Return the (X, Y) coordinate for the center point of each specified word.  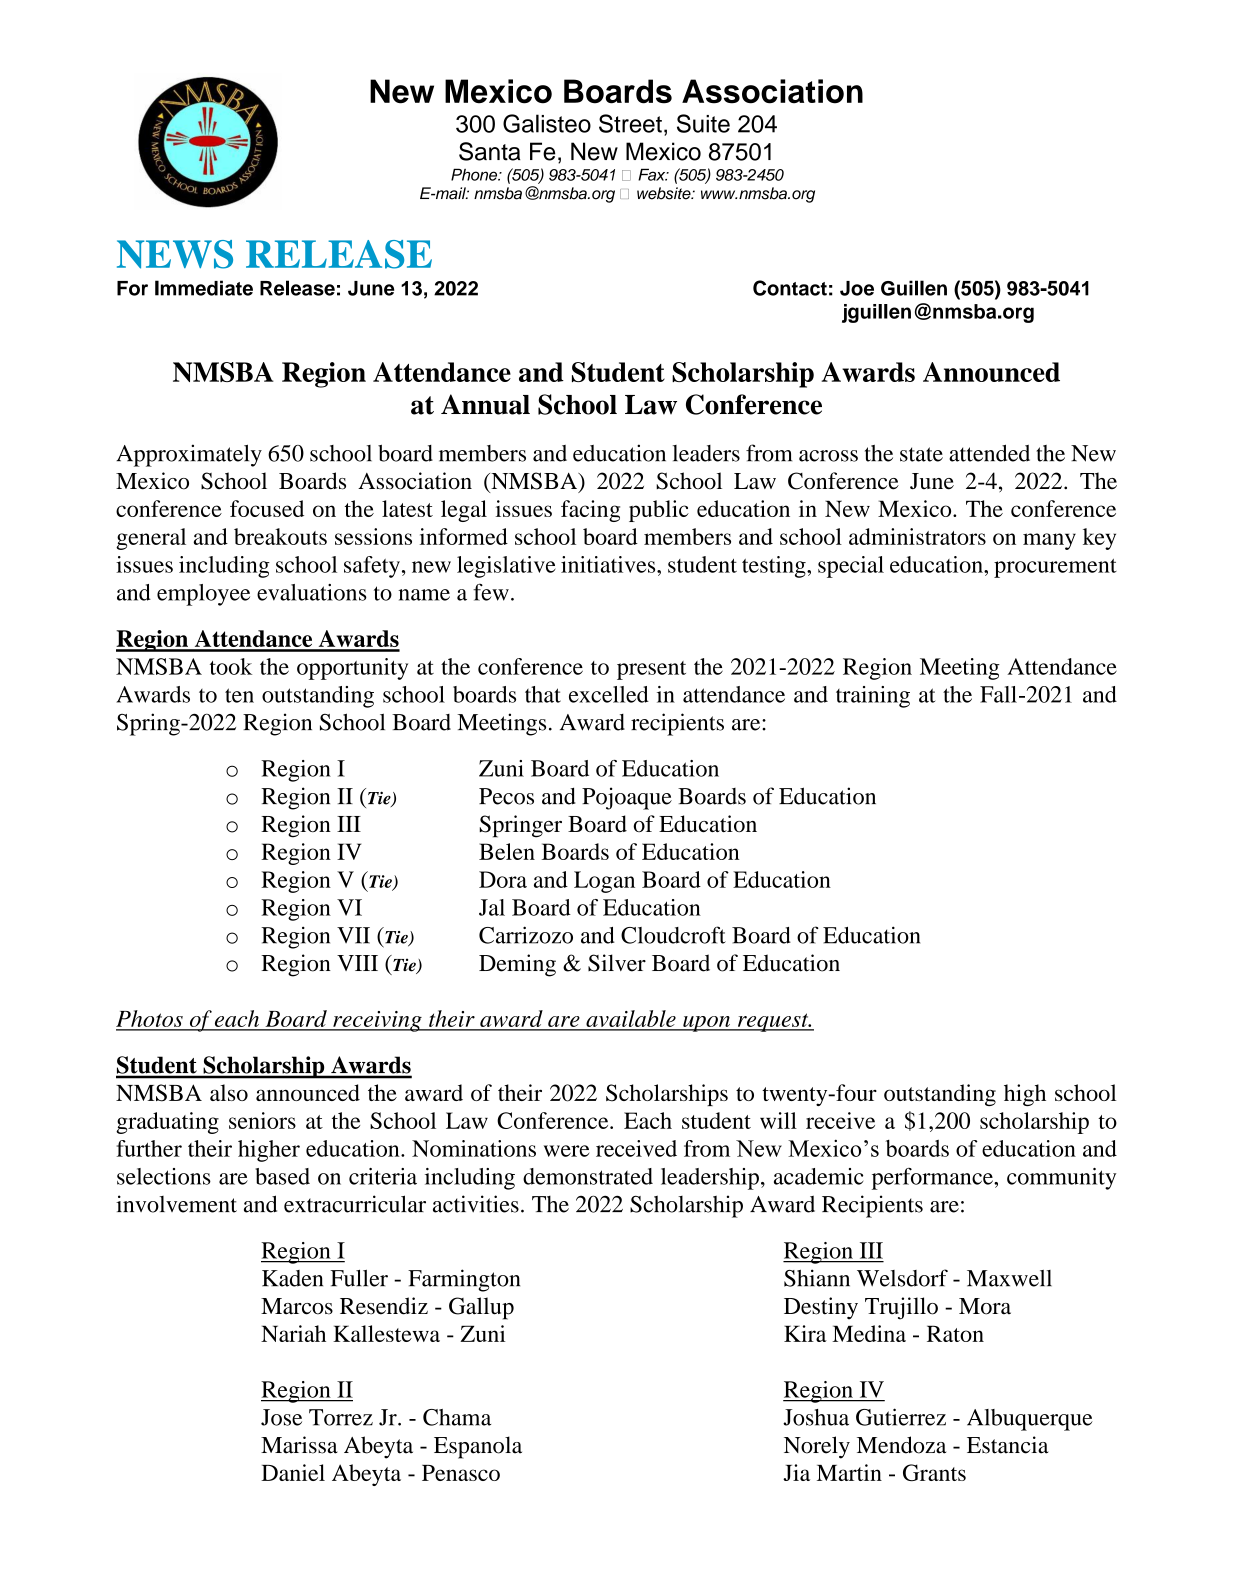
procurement (1055, 568)
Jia (796, 1472)
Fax (653, 174)
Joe (857, 288)
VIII (357, 963)
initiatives (609, 564)
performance (933, 1179)
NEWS (175, 254)
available (631, 1020)
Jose (281, 1417)
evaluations (312, 592)
